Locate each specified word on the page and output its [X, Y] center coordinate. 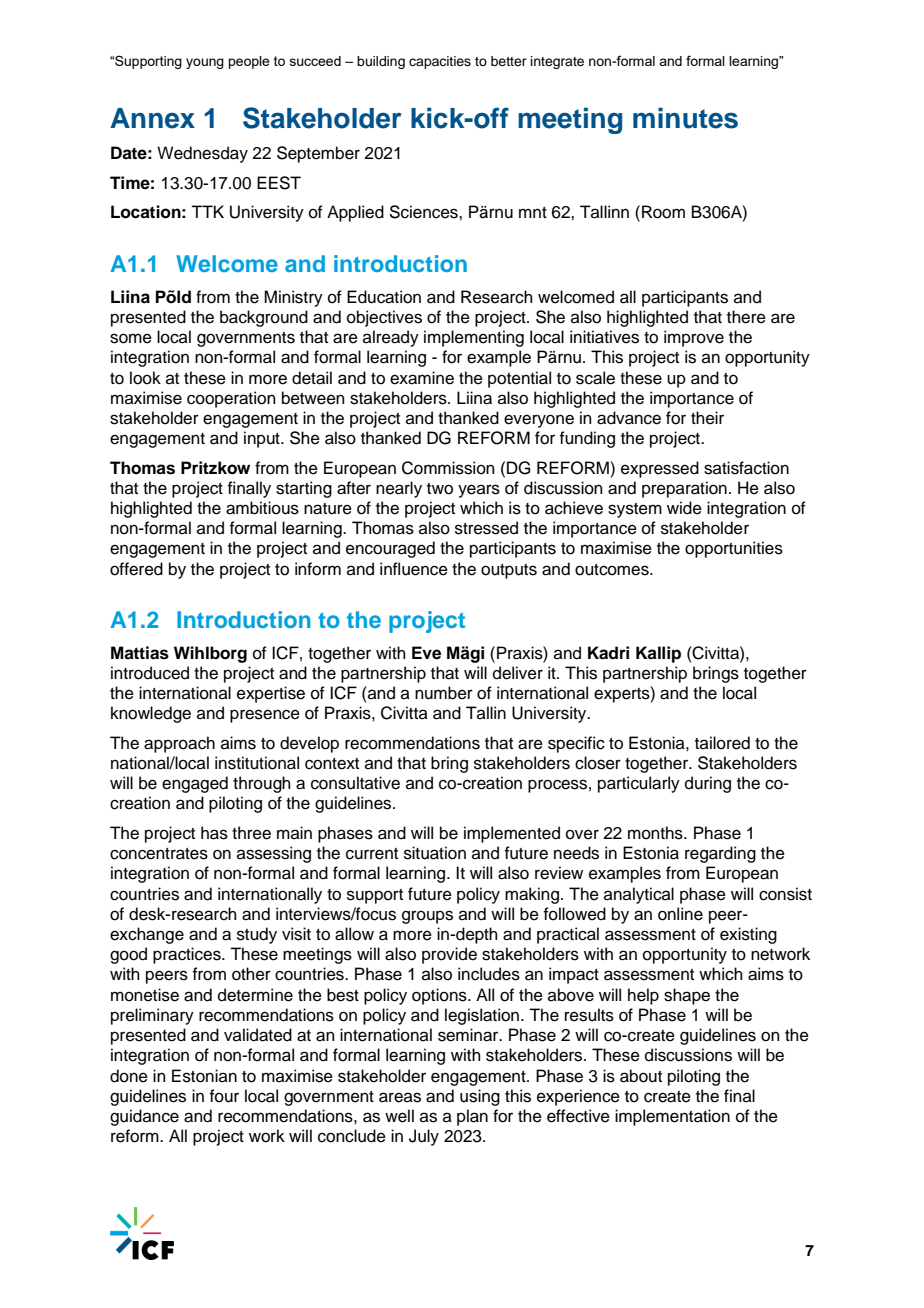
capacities [440, 62]
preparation [684, 489]
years [479, 491]
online [680, 914]
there [746, 317]
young [205, 63]
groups [427, 917]
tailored [722, 743]
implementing [474, 338]
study [257, 935]
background [264, 318]
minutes [685, 118]
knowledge [151, 714]
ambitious [262, 508]
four [224, 1096]
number [444, 693]
